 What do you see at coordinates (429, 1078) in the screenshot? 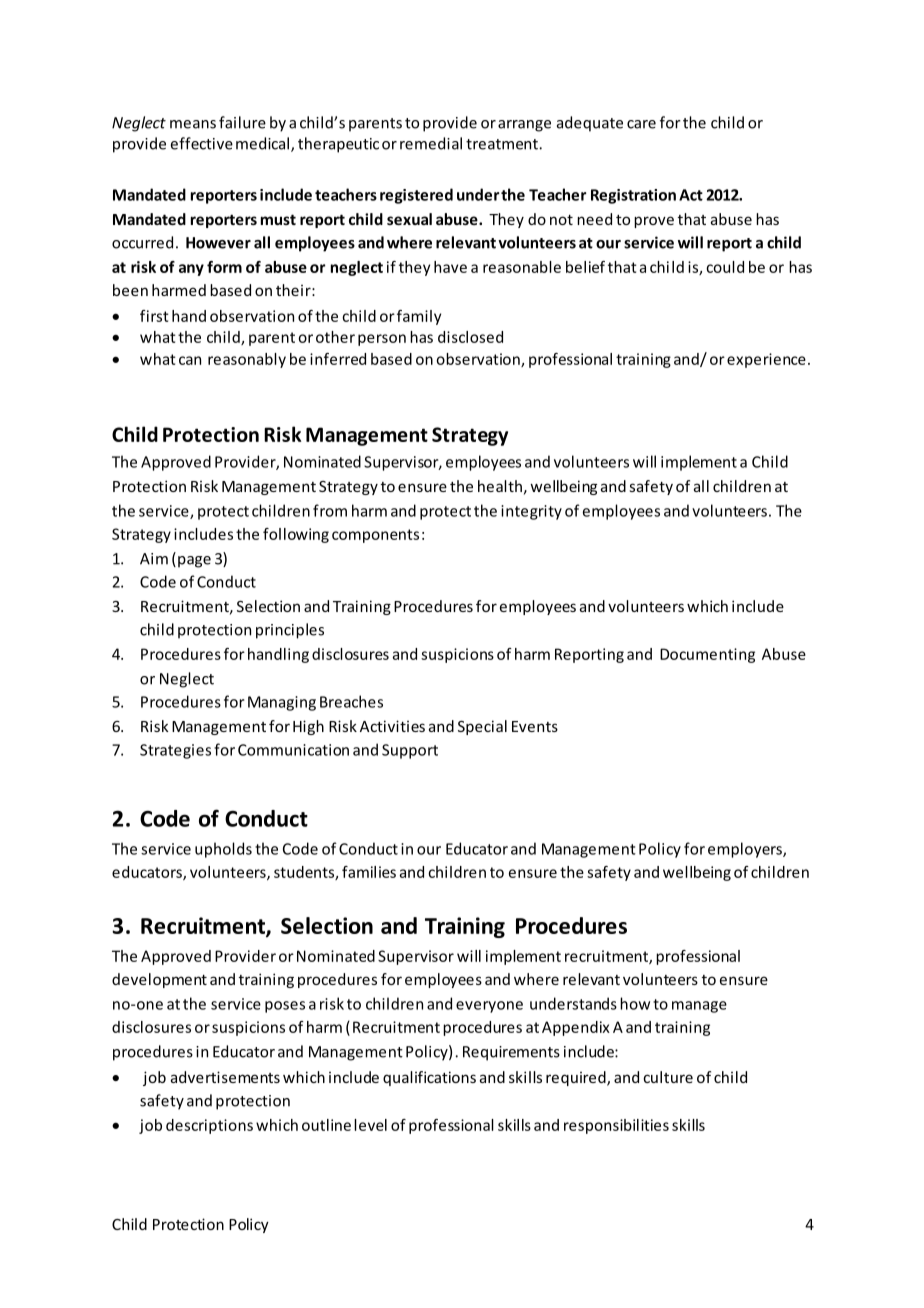
I see `qualifications` at bounding box center [429, 1078].
